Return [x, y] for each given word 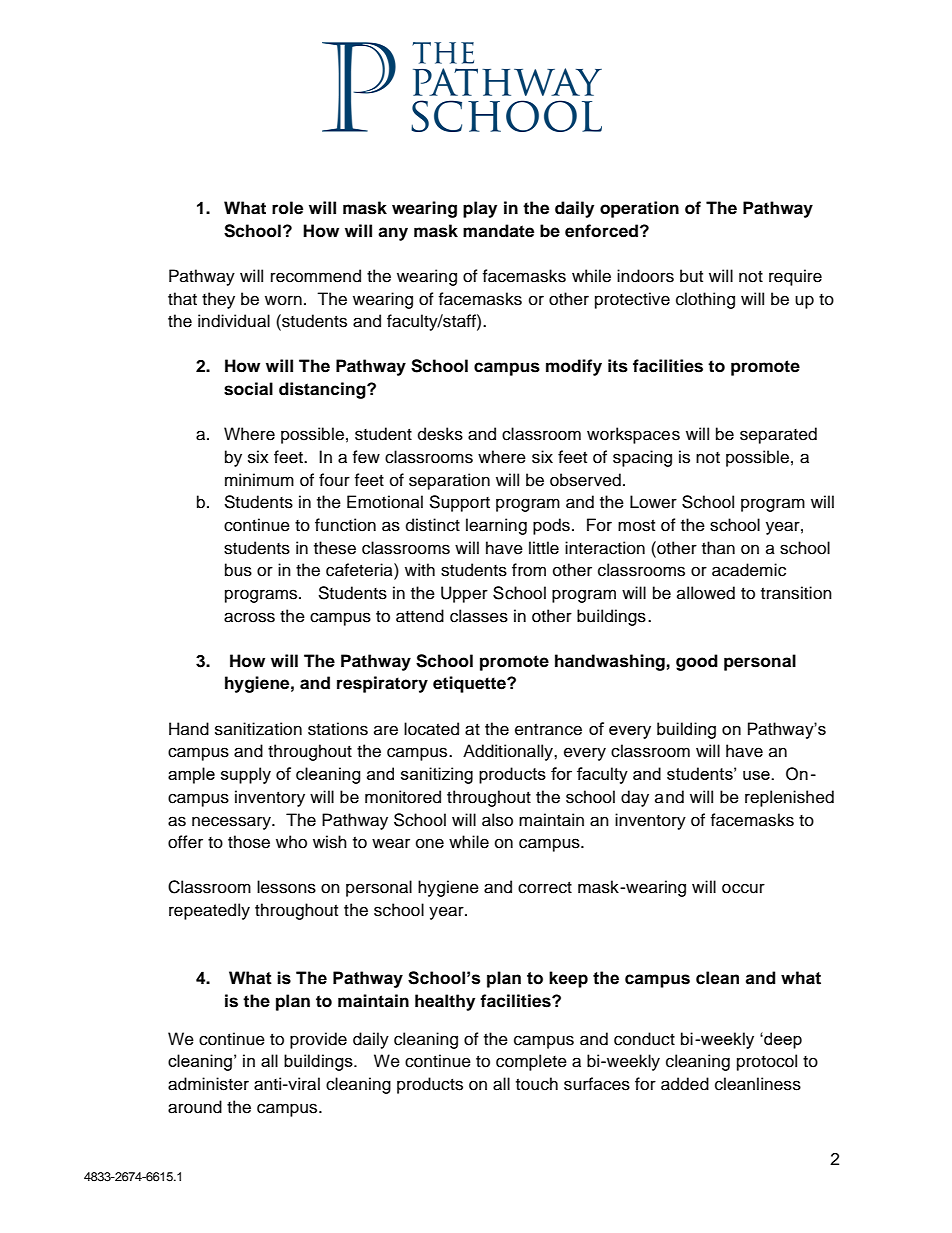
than [718, 547]
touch [537, 1084]
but [691, 276]
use [757, 775]
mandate [498, 231]
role [287, 208]
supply [246, 775]
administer [208, 1084]
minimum [259, 480]
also [497, 820]
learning [496, 526]
